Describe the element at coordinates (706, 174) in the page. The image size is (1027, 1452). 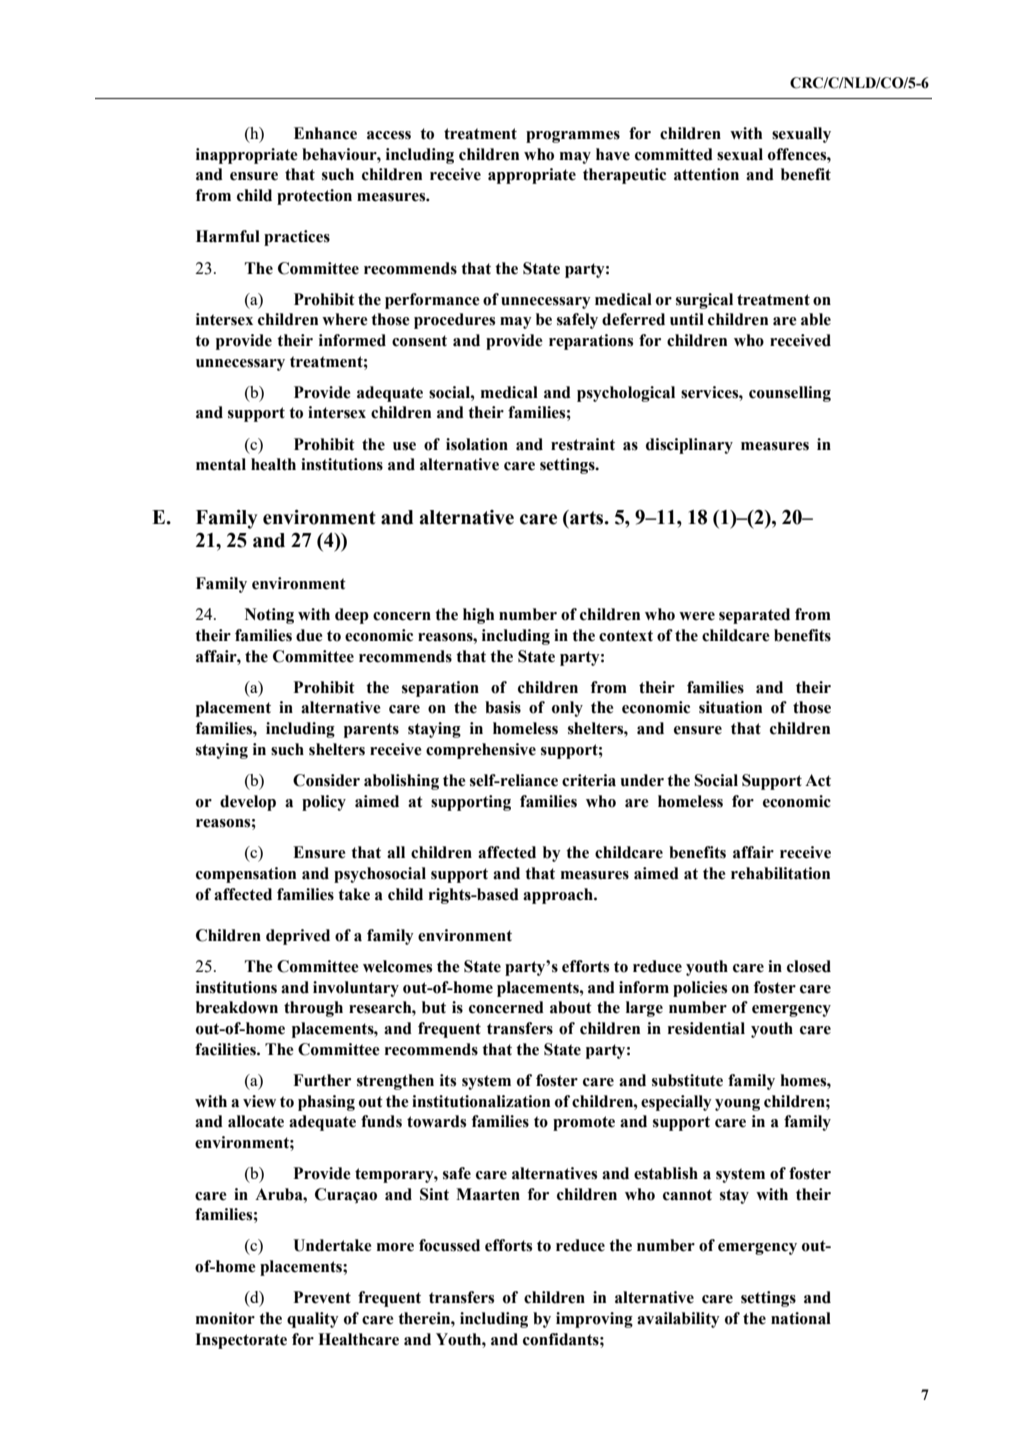
I see `attention` at that location.
